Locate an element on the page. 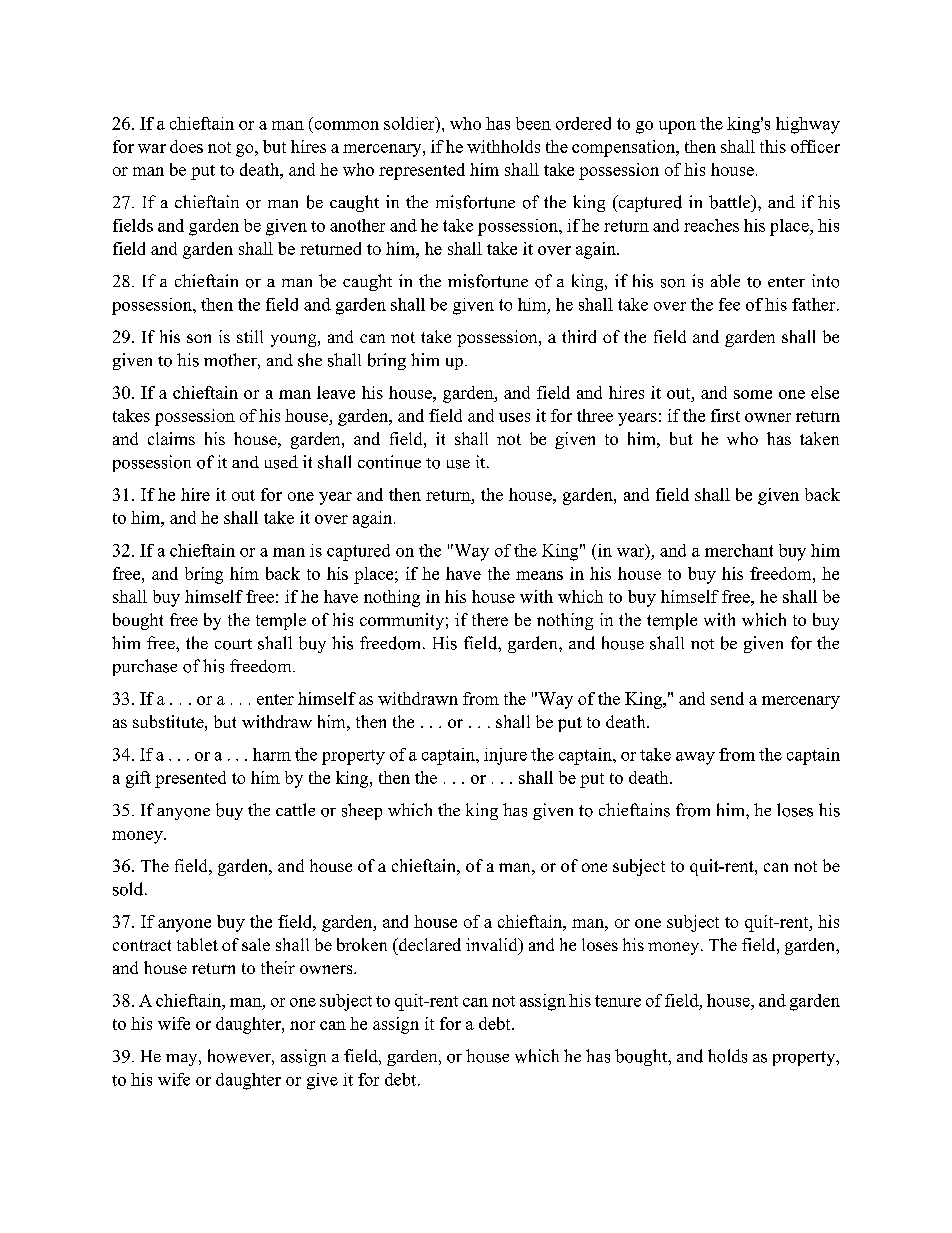 The height and width of the document is (1233, 952). their is located at coordinates (278, 967).
